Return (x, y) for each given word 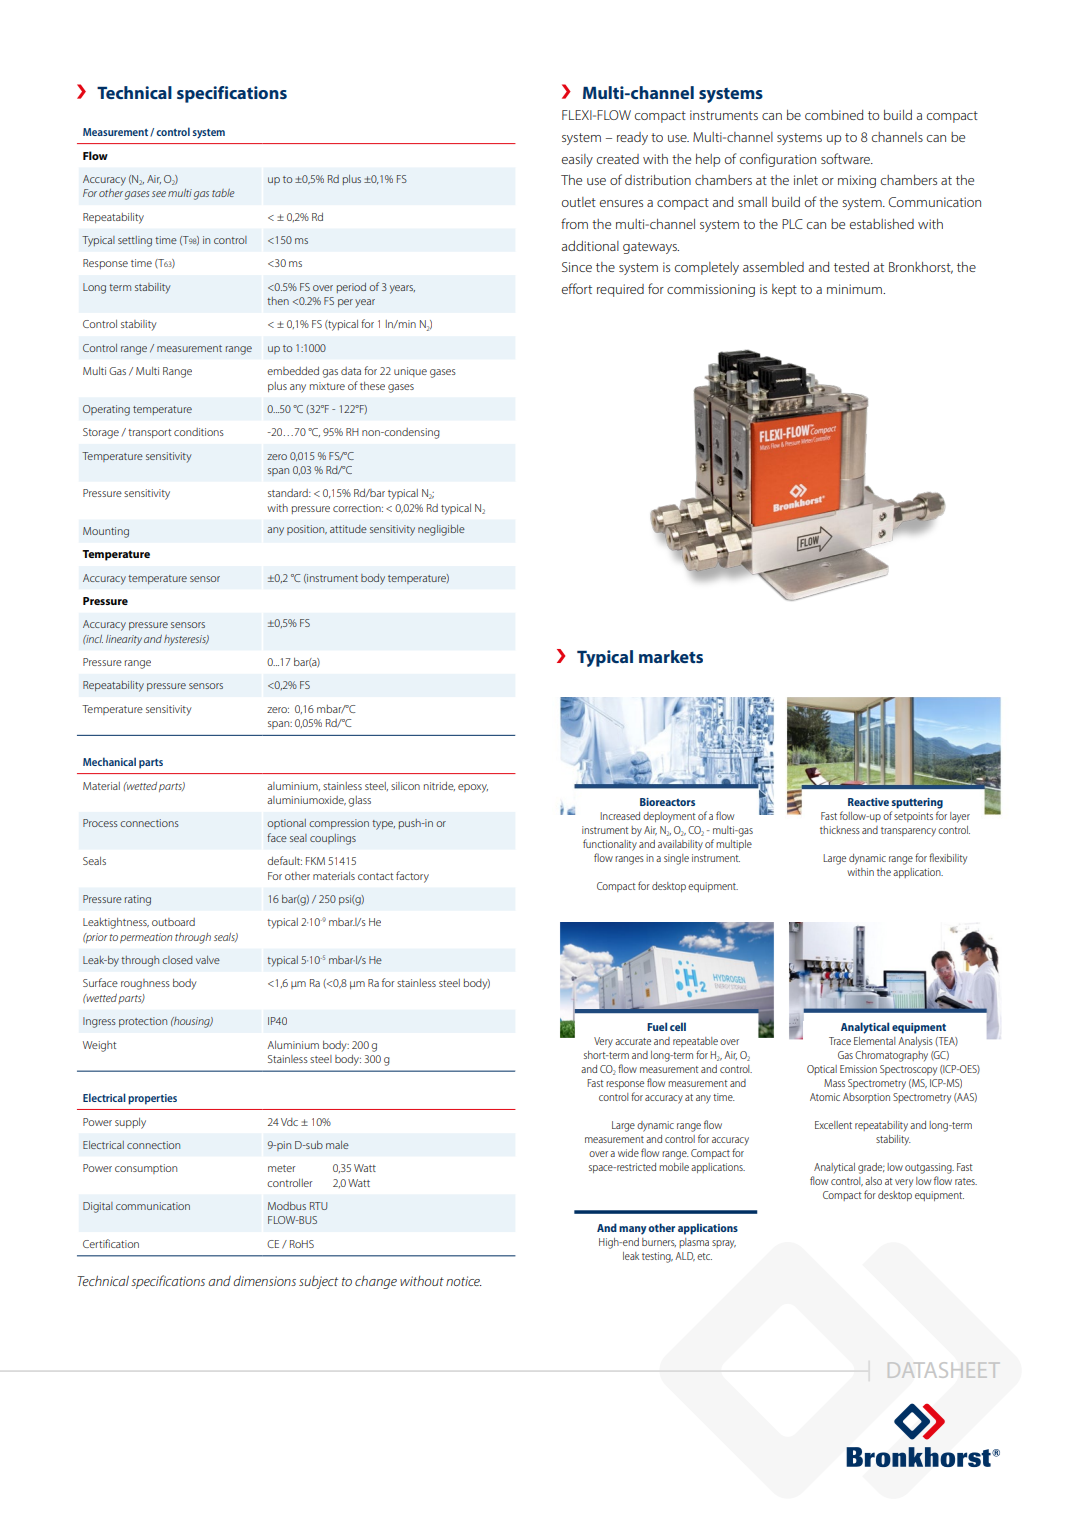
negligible (441, 530)
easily (577, 160)
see (159, 194)
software (846, 158)
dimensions (264, 1281)
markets (671, 656)
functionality (610, 845)
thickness (840, 830)
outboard (173, 922)
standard (289, 493)
